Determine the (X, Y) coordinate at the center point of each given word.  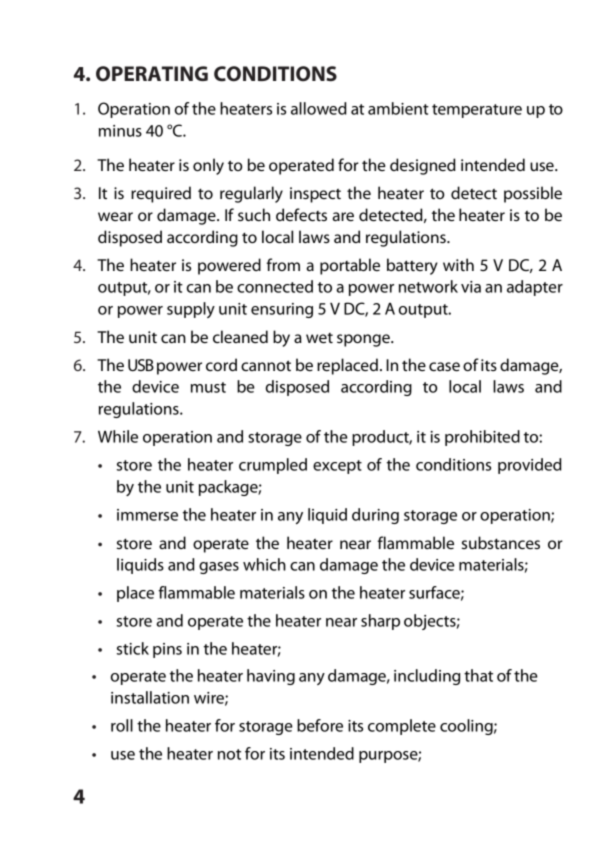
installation (150, 697)
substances (501, 542)
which (264, 564)
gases (219, 568)
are (343, 216)
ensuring (282, 310)
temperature (477, 111)
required (161, 194)
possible (533, 194)
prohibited (482, 438)
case (444, 366)
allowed (319, 108)
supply (191, 310)
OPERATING (152, 74)
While (118, 436)
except (337, 467)
